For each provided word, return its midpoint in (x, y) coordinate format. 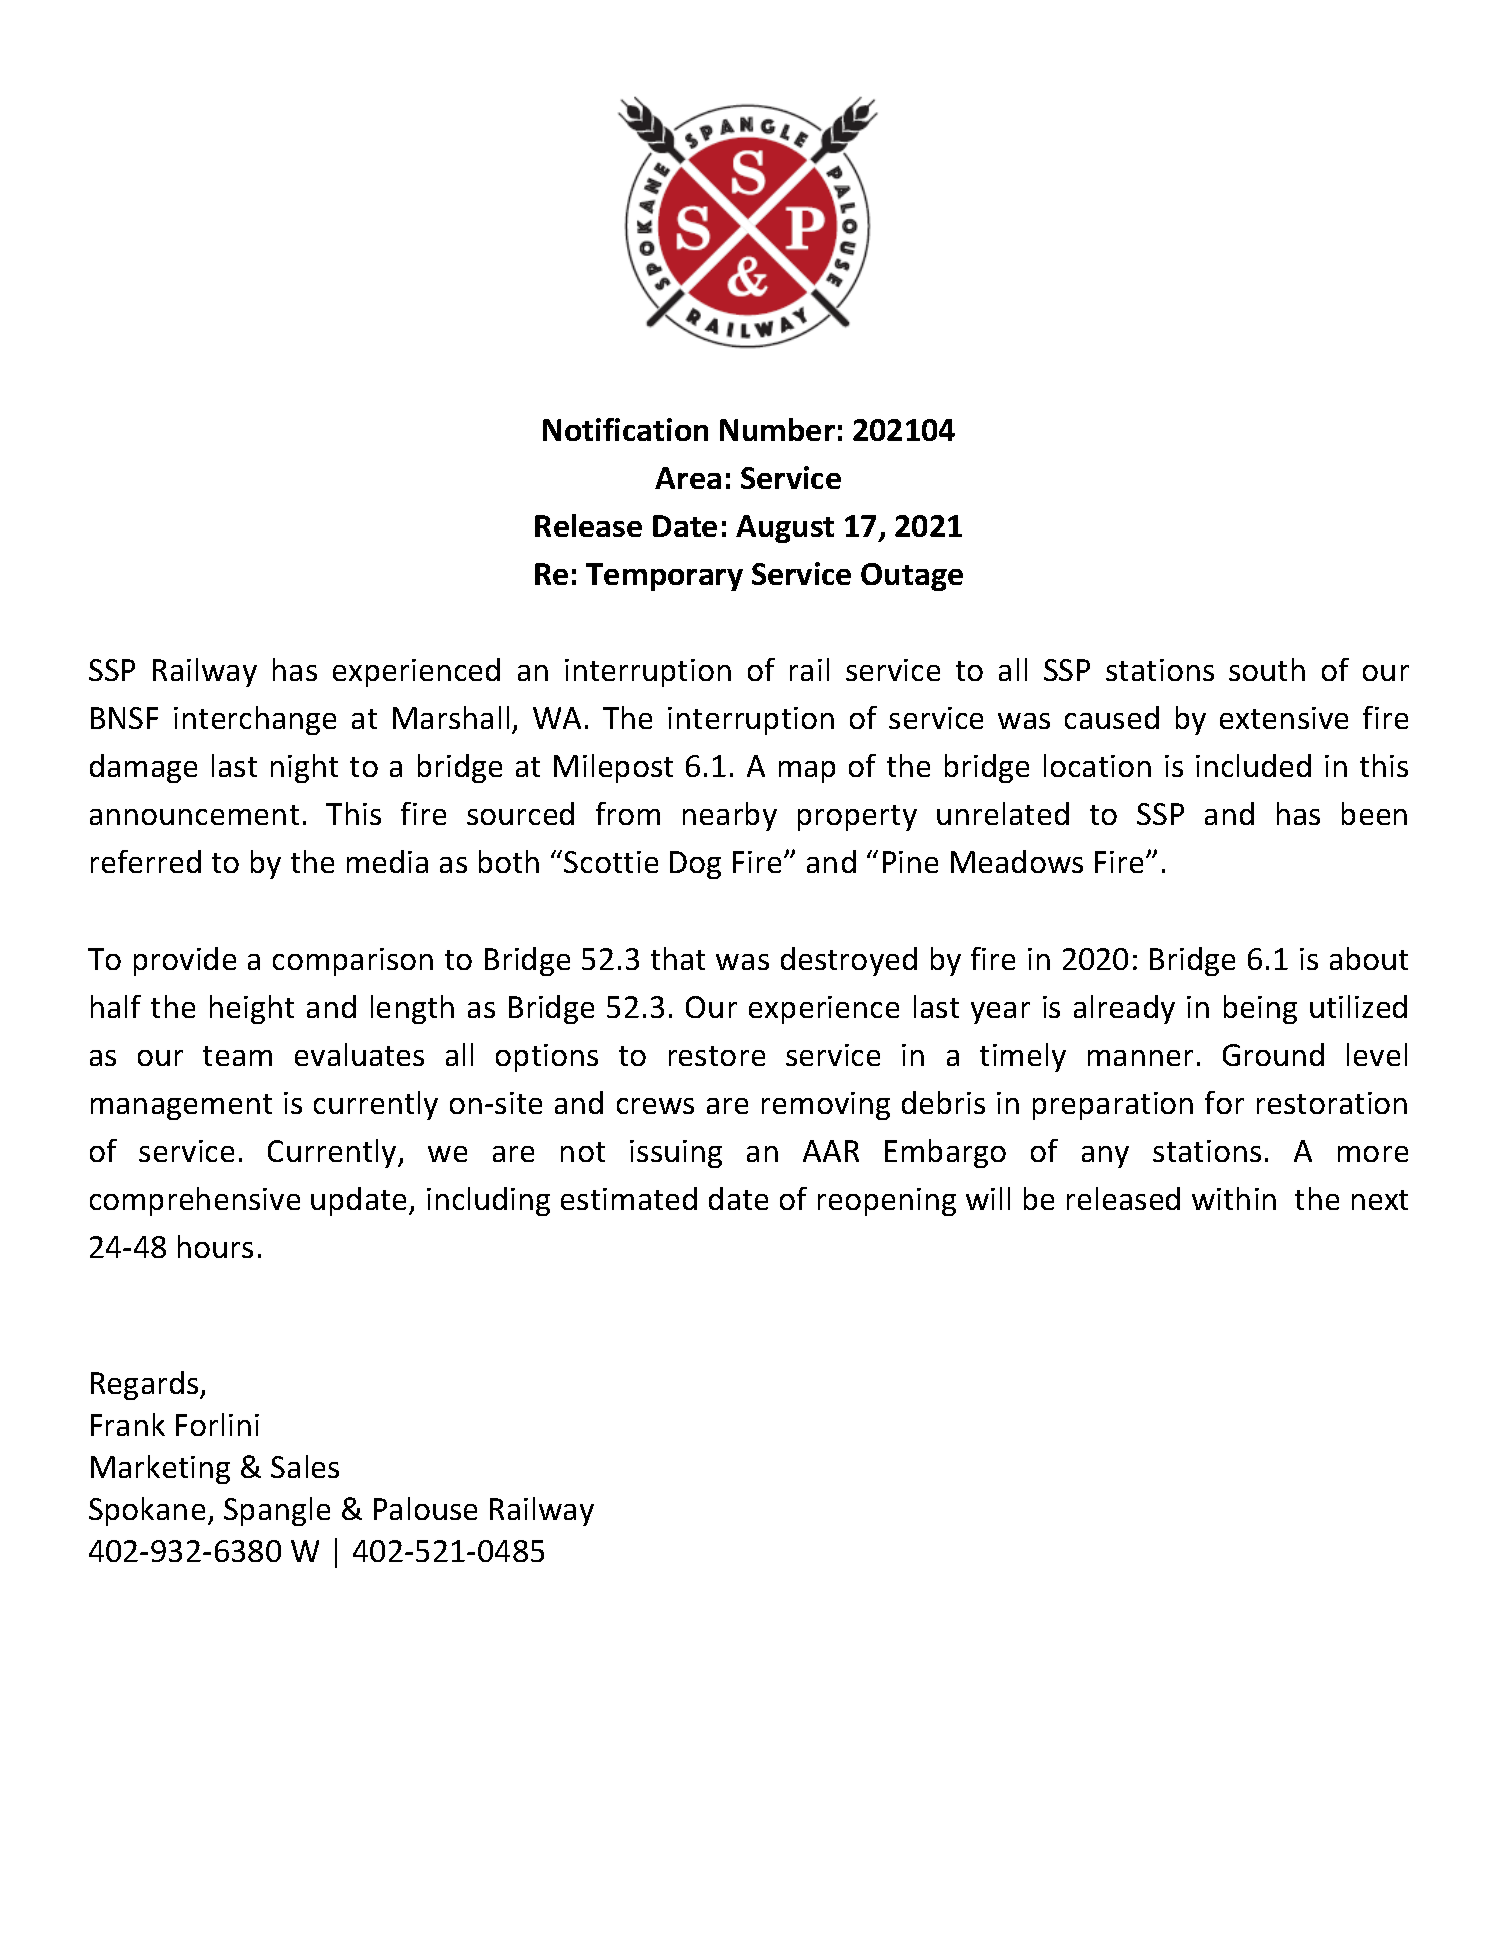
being (1260, 1009)
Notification (625, 429)
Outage (912, 577)
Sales (305, 1466)
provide (185, 961)
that (678, 958)
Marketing (160, 1469)
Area (688, 478)
